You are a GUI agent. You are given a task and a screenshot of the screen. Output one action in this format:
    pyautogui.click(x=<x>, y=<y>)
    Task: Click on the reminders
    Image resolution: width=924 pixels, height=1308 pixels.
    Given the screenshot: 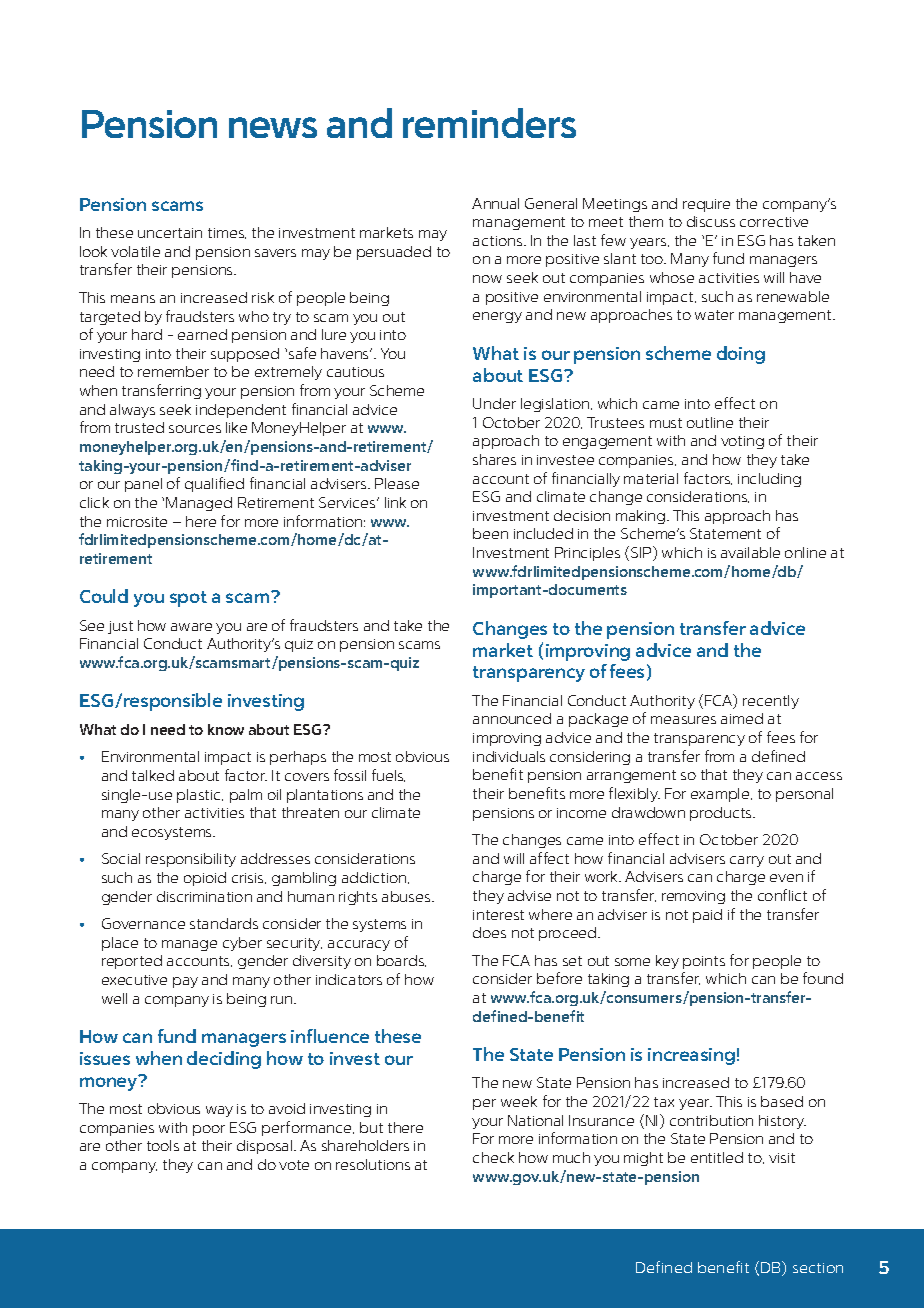 What is the action you would take?
    pyautogui.click(x=489, y=123)
